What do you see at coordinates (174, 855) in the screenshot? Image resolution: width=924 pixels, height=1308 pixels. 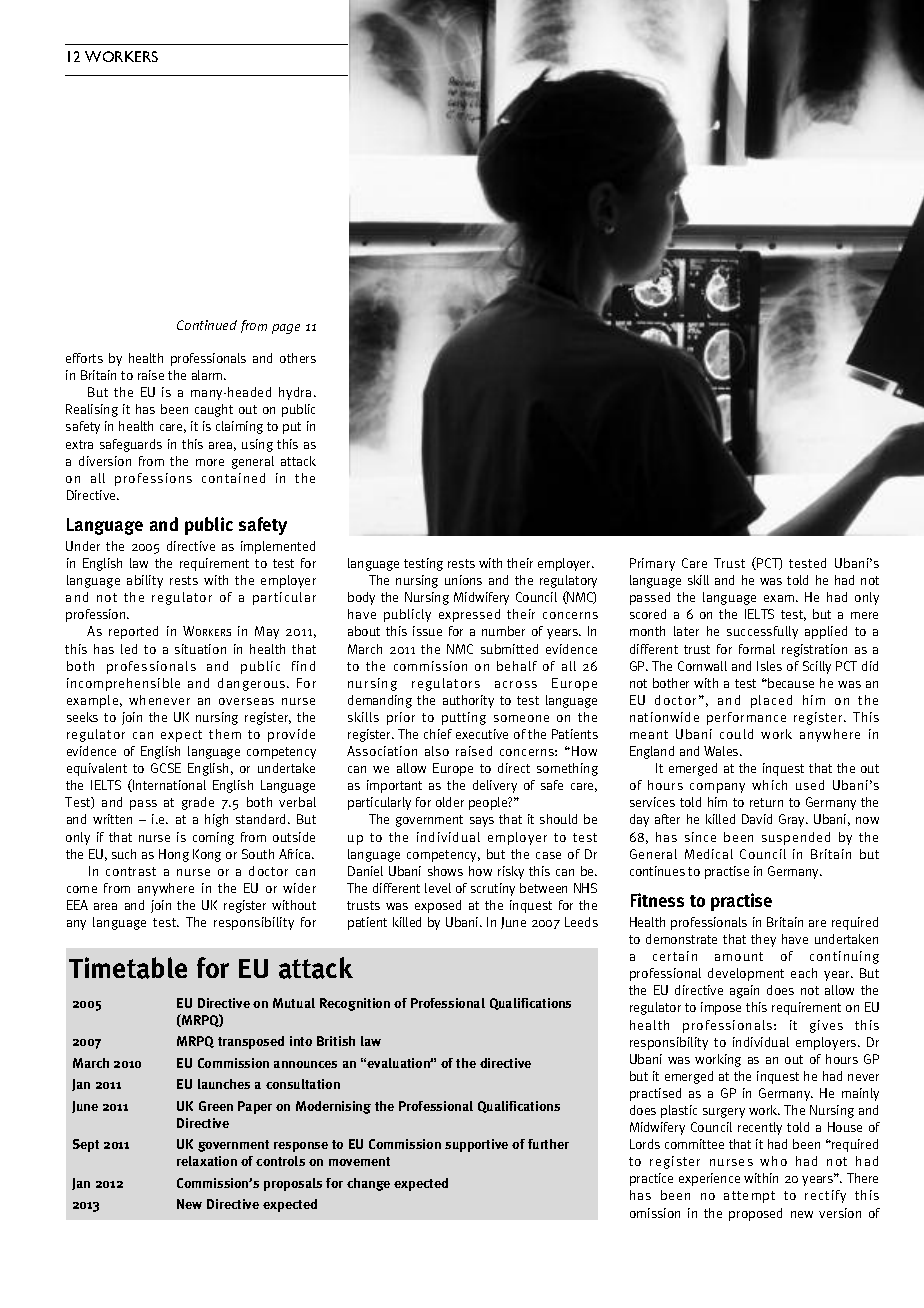 I see `Hong` at bounding box center [174, 855].
